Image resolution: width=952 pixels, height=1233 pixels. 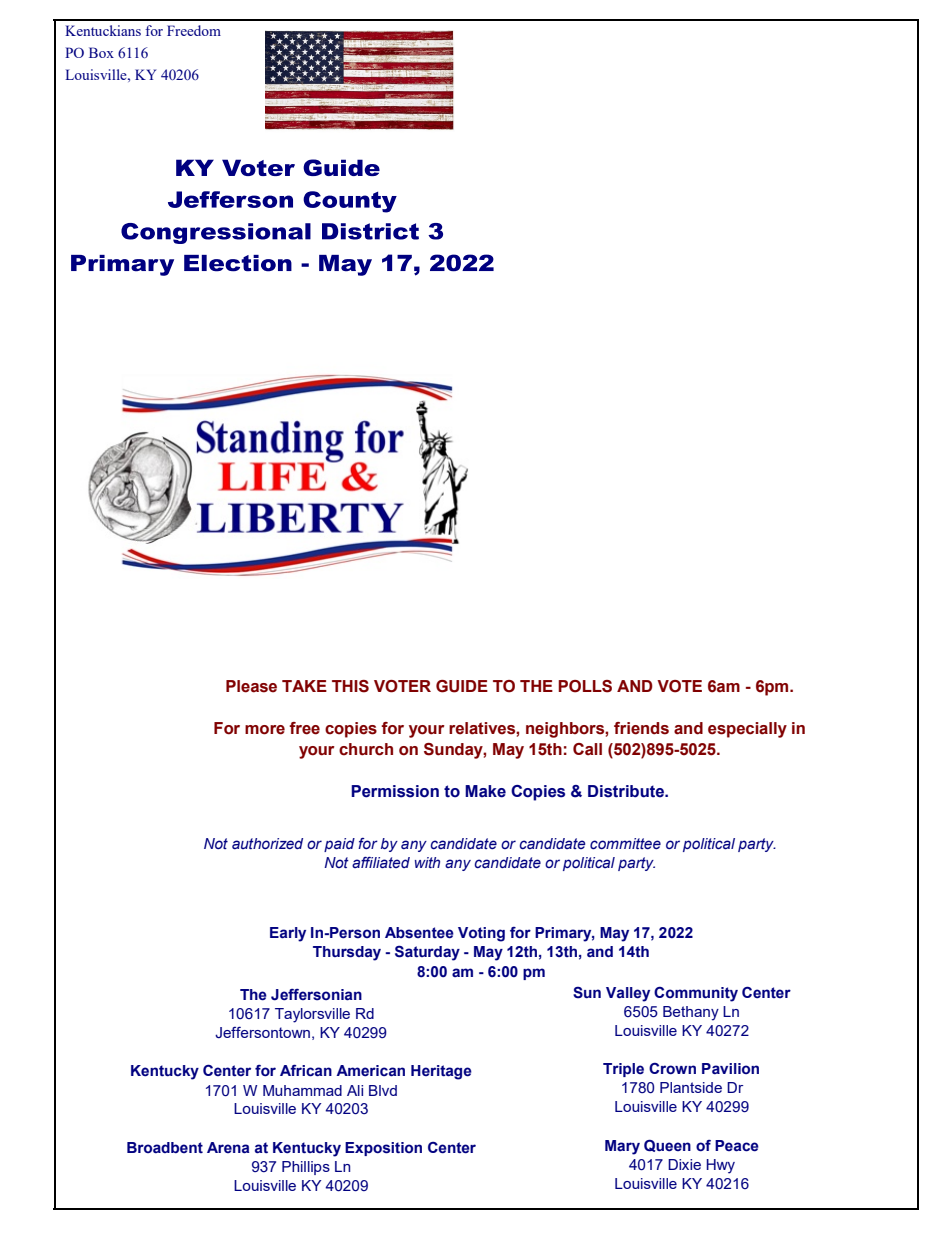 I want to click on Please, so click(x=251, y=686).
